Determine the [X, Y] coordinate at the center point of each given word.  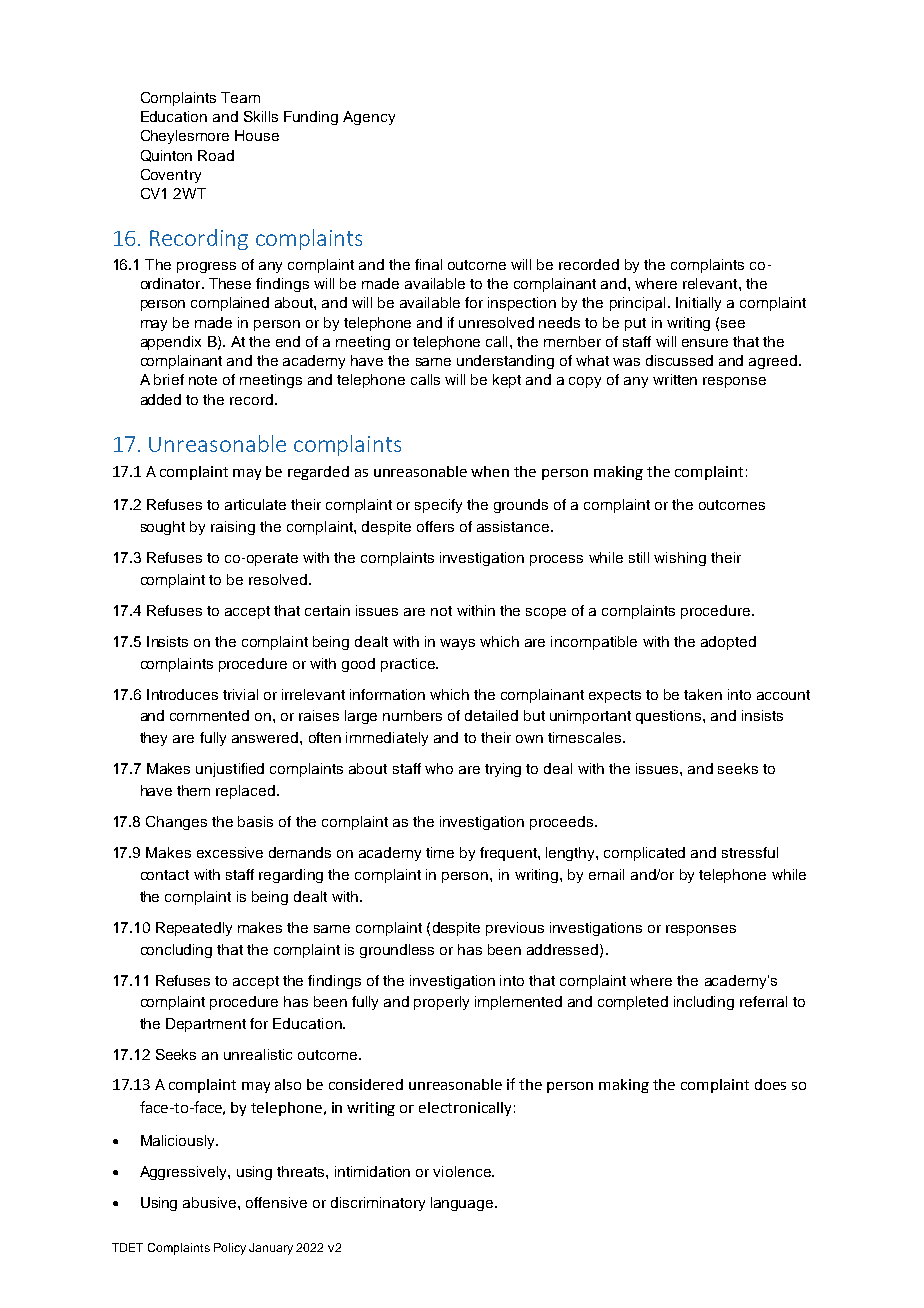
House [257, 135]
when [490, 471]
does [770, 1084]
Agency [369, 118]
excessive [230, 852]
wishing [680, 559]
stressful [750, 852]
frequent [509, 854]
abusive [211, 1202]
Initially [698, 304]
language [463, 1204]
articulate [255, 504]
